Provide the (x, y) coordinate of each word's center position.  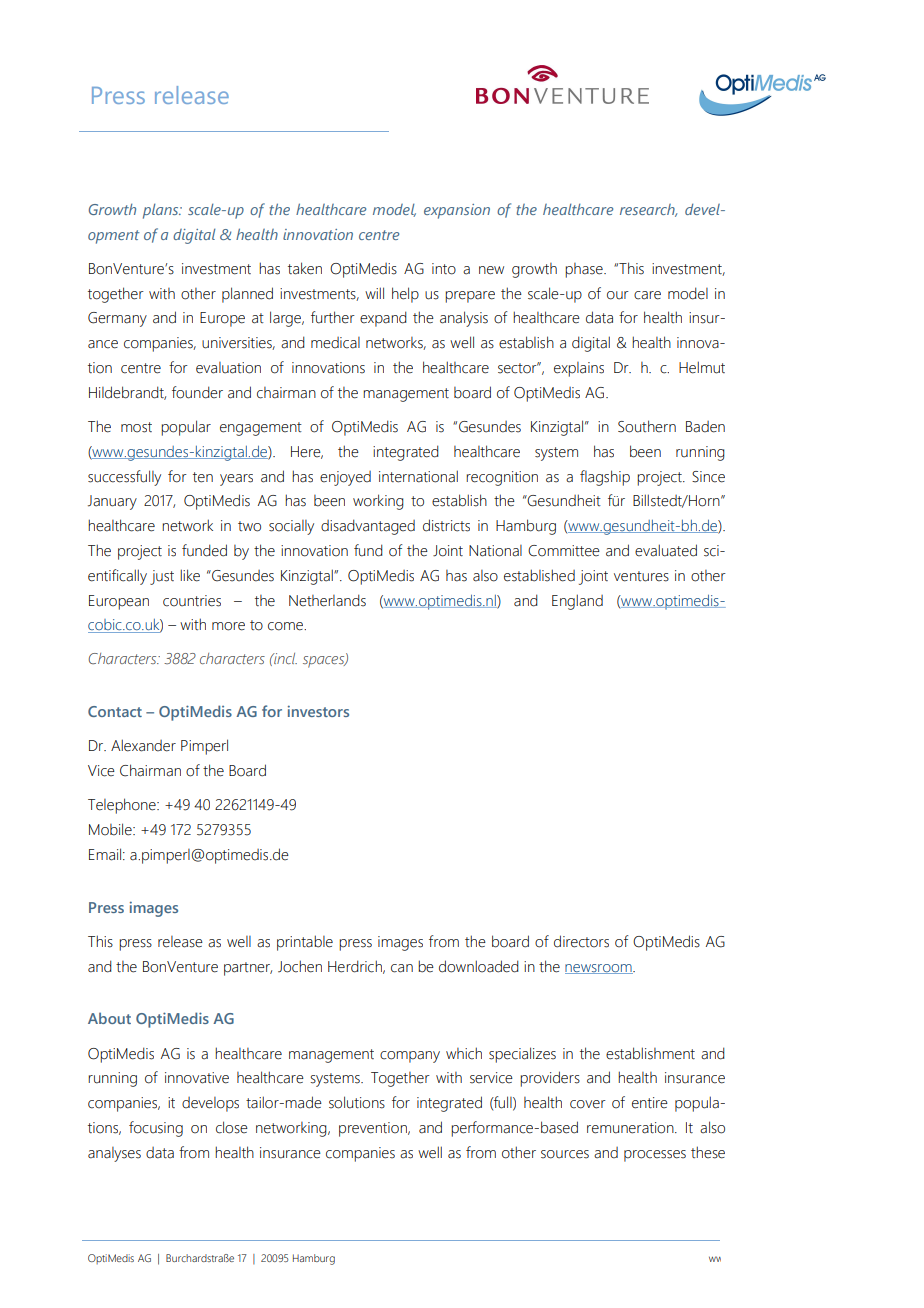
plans (162, 211)
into (444, 269)
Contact (115, 711)
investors (318, 711)
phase (585, 270)
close (232, 1127)
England (577, 602)
